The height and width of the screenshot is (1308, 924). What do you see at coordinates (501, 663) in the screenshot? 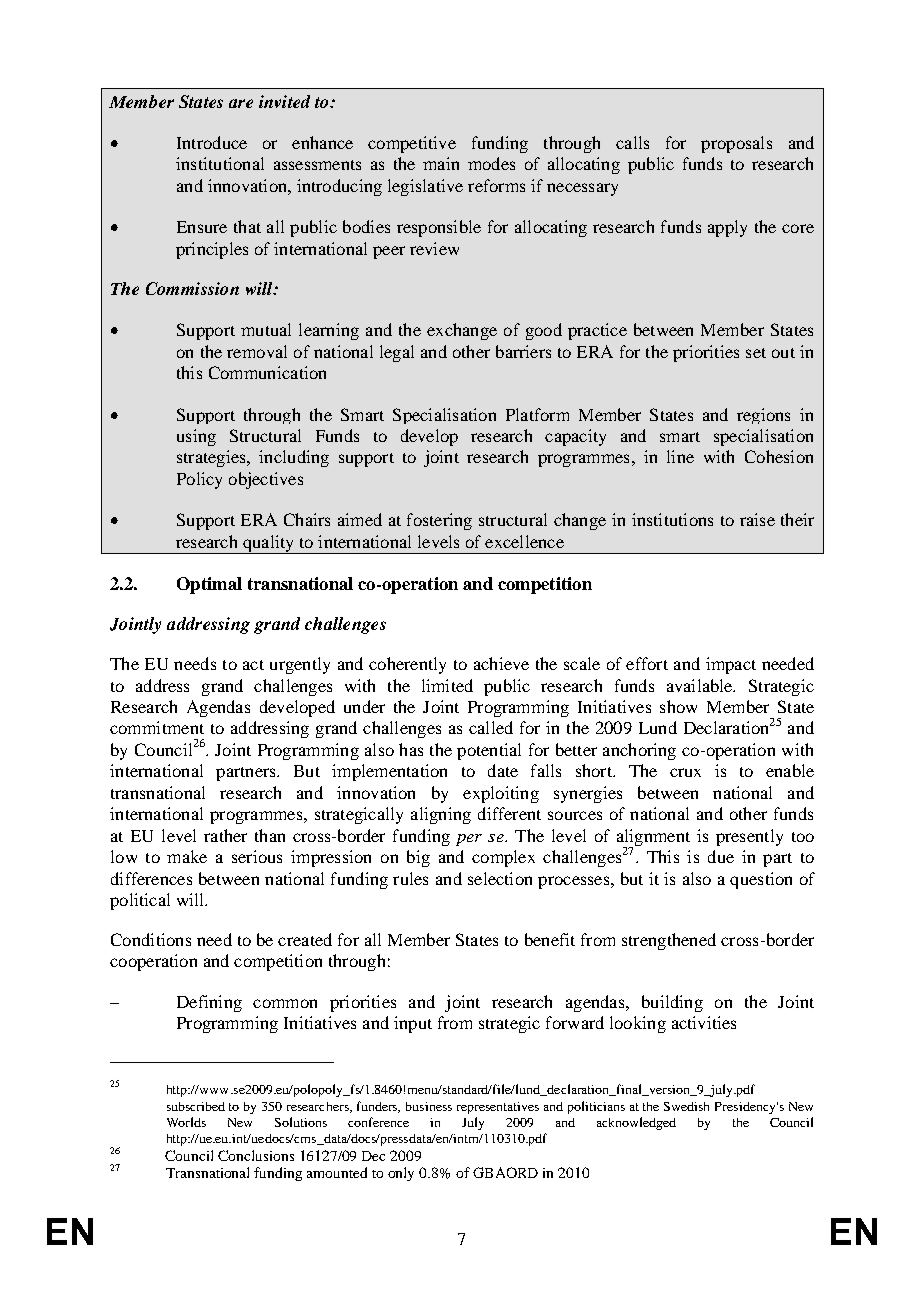
I see `achieve` at bounding box center [501, 663].
